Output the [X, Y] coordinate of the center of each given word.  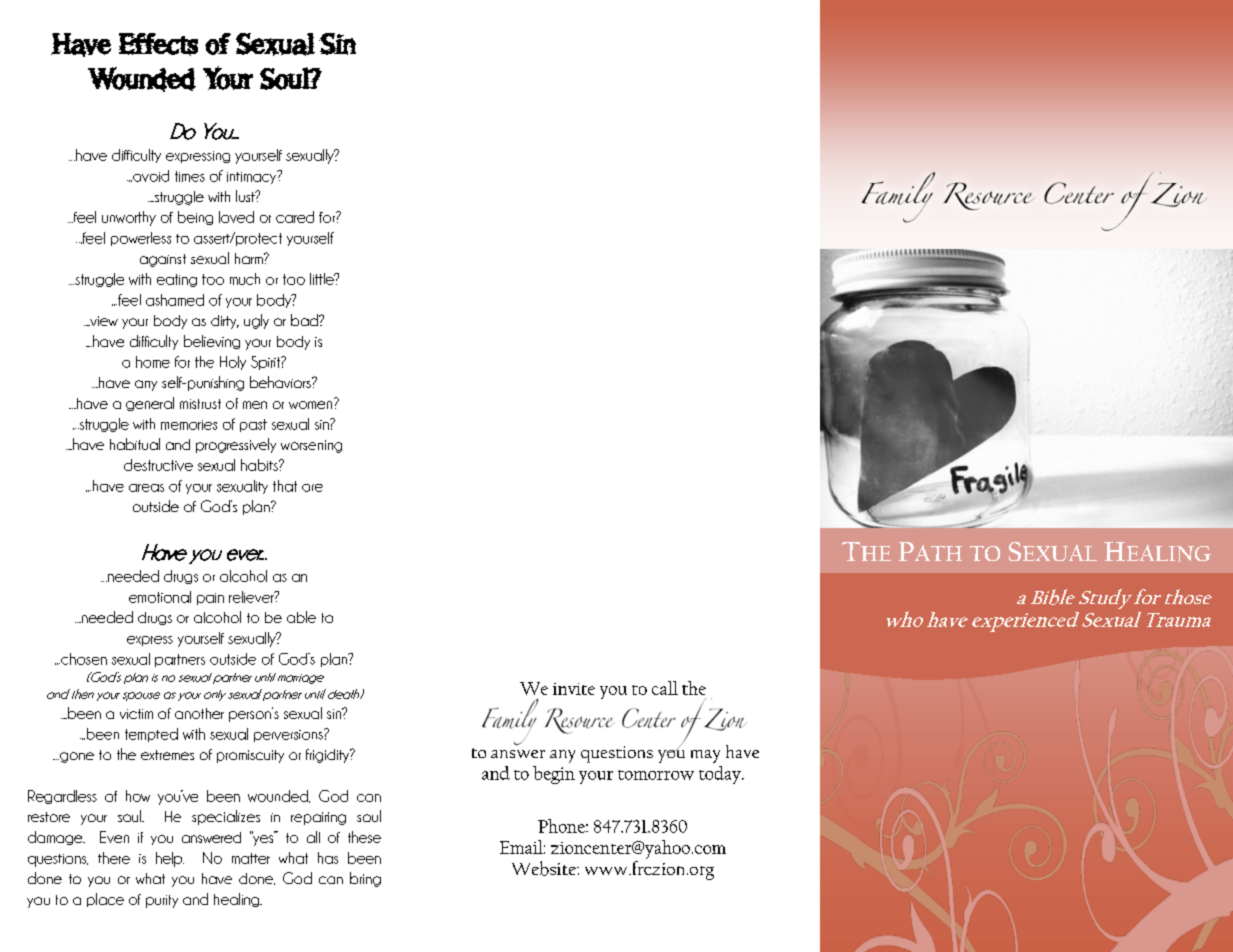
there [114, 858]
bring [365, 879]
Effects [158, 44]
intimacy [253, 177]
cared [295, 217]
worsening [311, 446]
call [665, 688]
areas [146, 488]
